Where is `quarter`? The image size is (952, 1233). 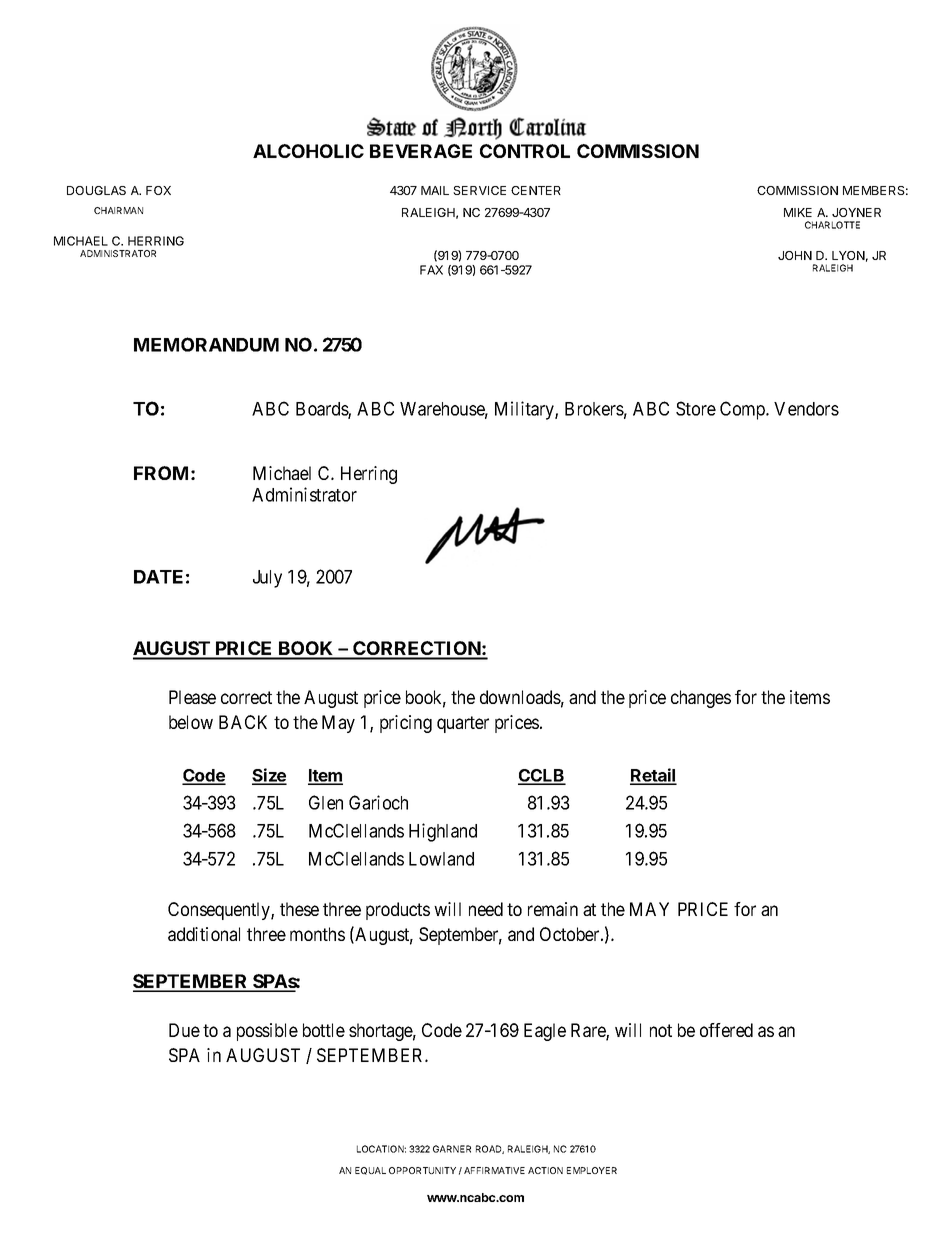
quarter is located at coordinates (463, 724).
